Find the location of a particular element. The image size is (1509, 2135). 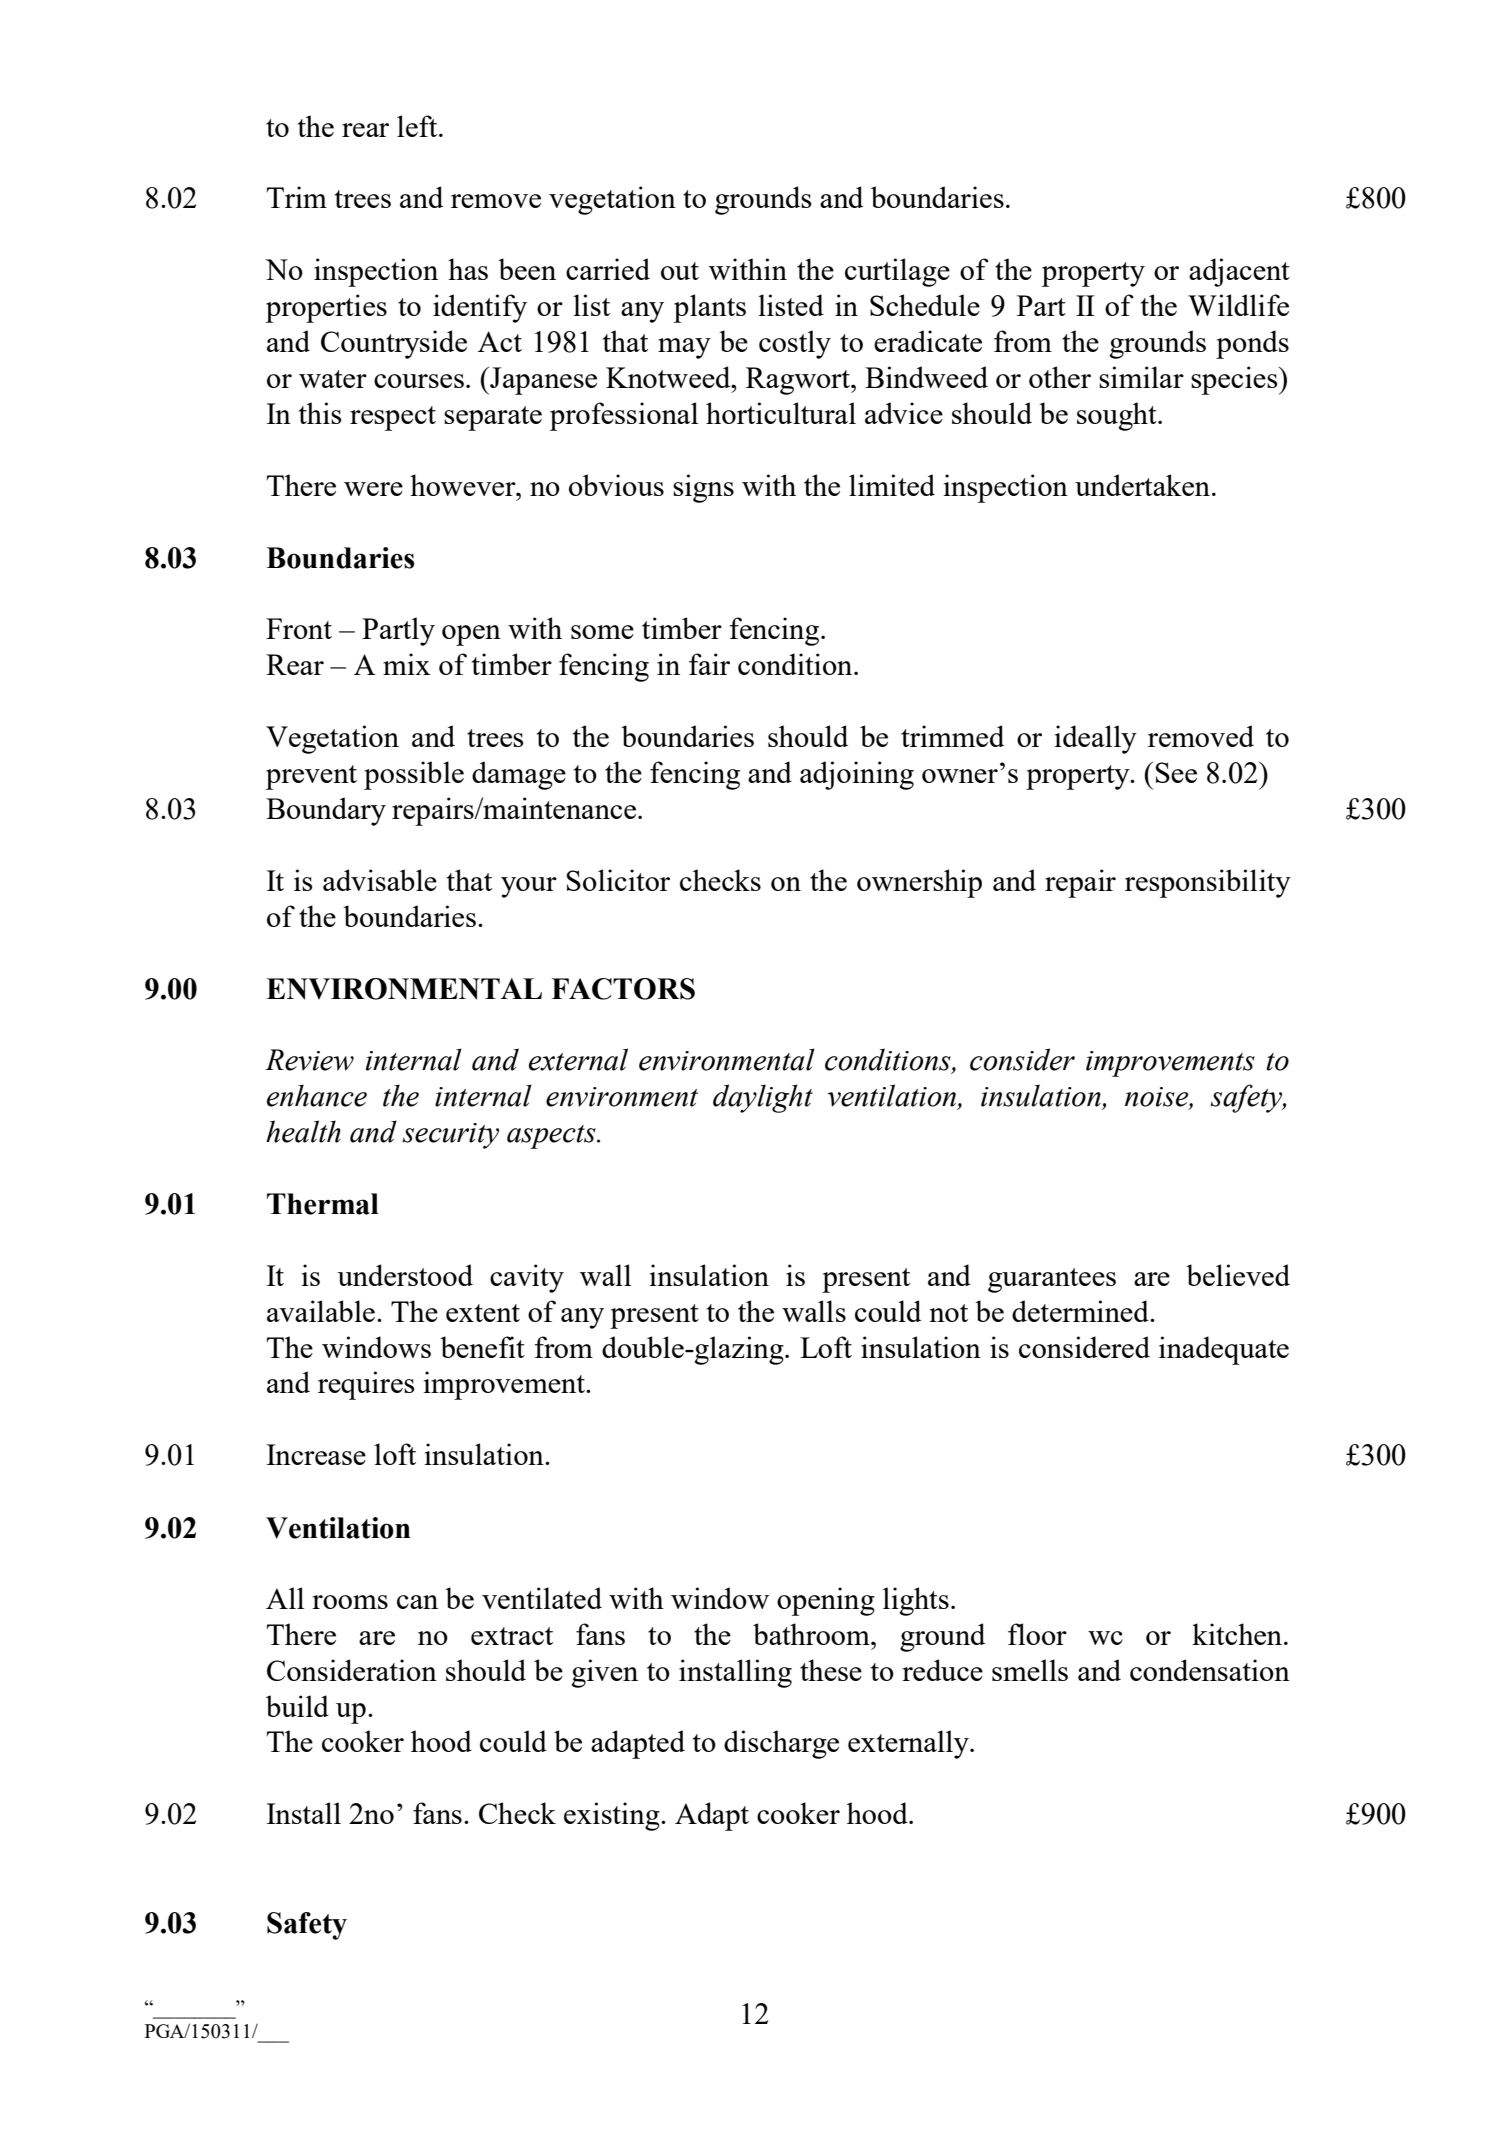

build is located at coordinates (297, 1706).
